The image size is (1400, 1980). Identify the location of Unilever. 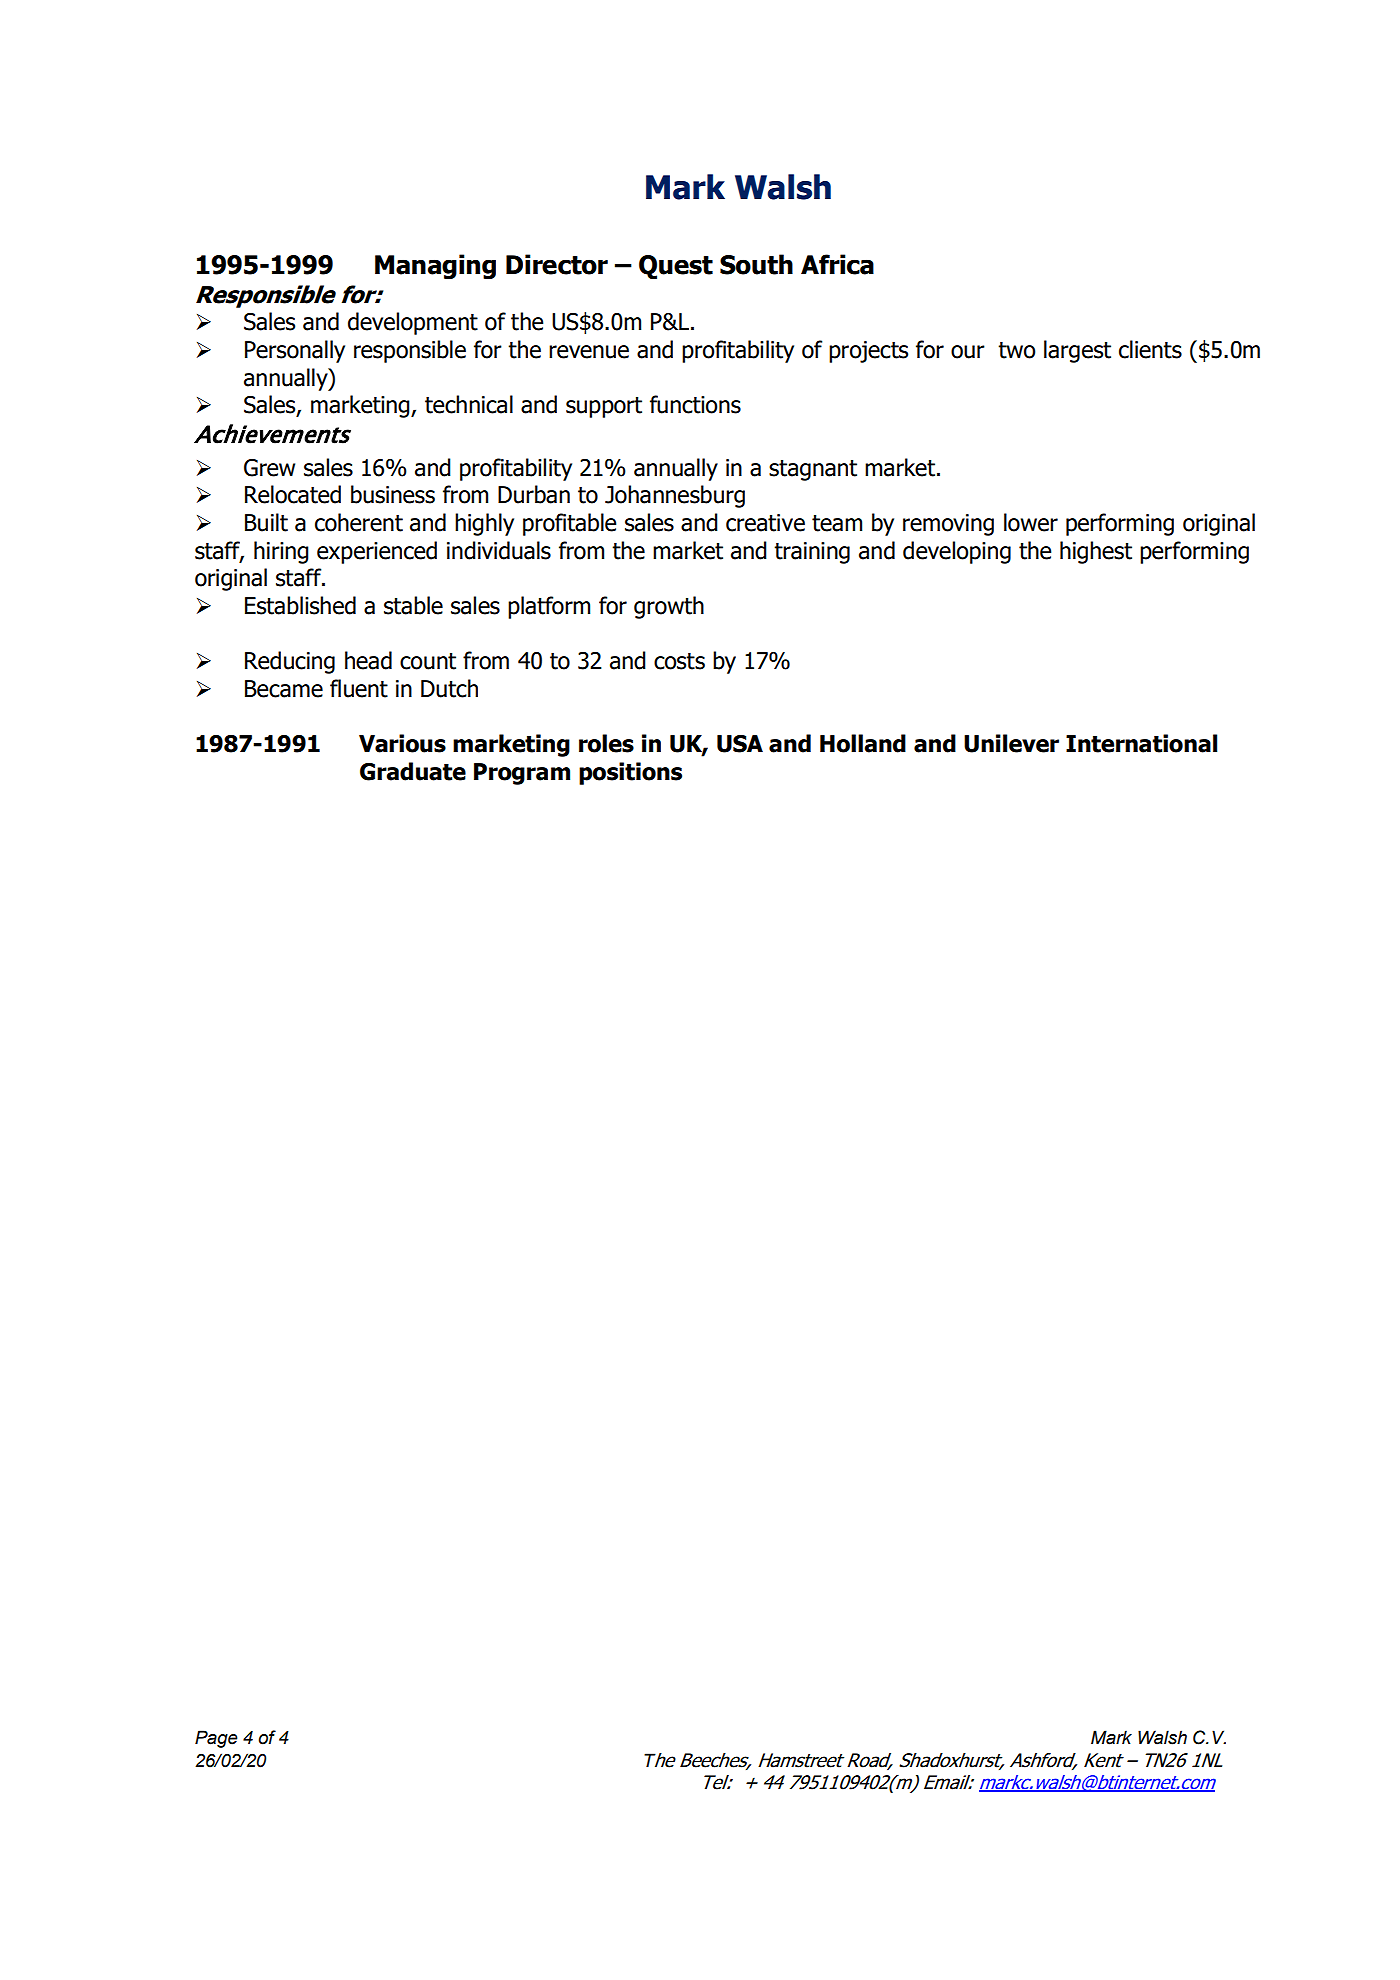
(1011, 743).
